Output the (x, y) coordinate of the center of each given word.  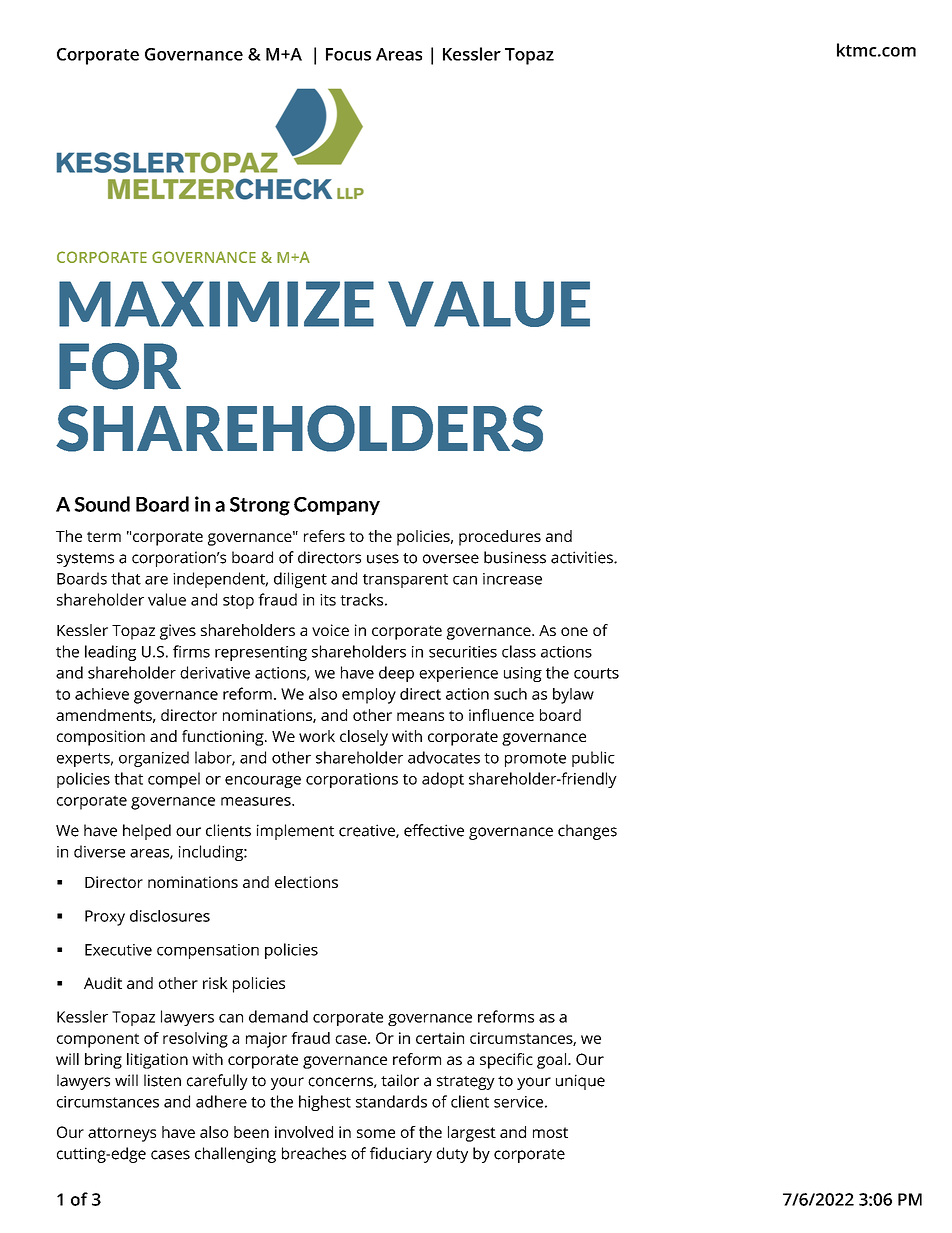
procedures (500, 538)
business (515, 557)
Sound (102, 504)
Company (337, 506)
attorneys (122, 1134)
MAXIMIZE (216, 304)
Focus (348, 54)
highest (325, 1103)
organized (154, 759)
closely (364, 738)
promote (535, 760)
